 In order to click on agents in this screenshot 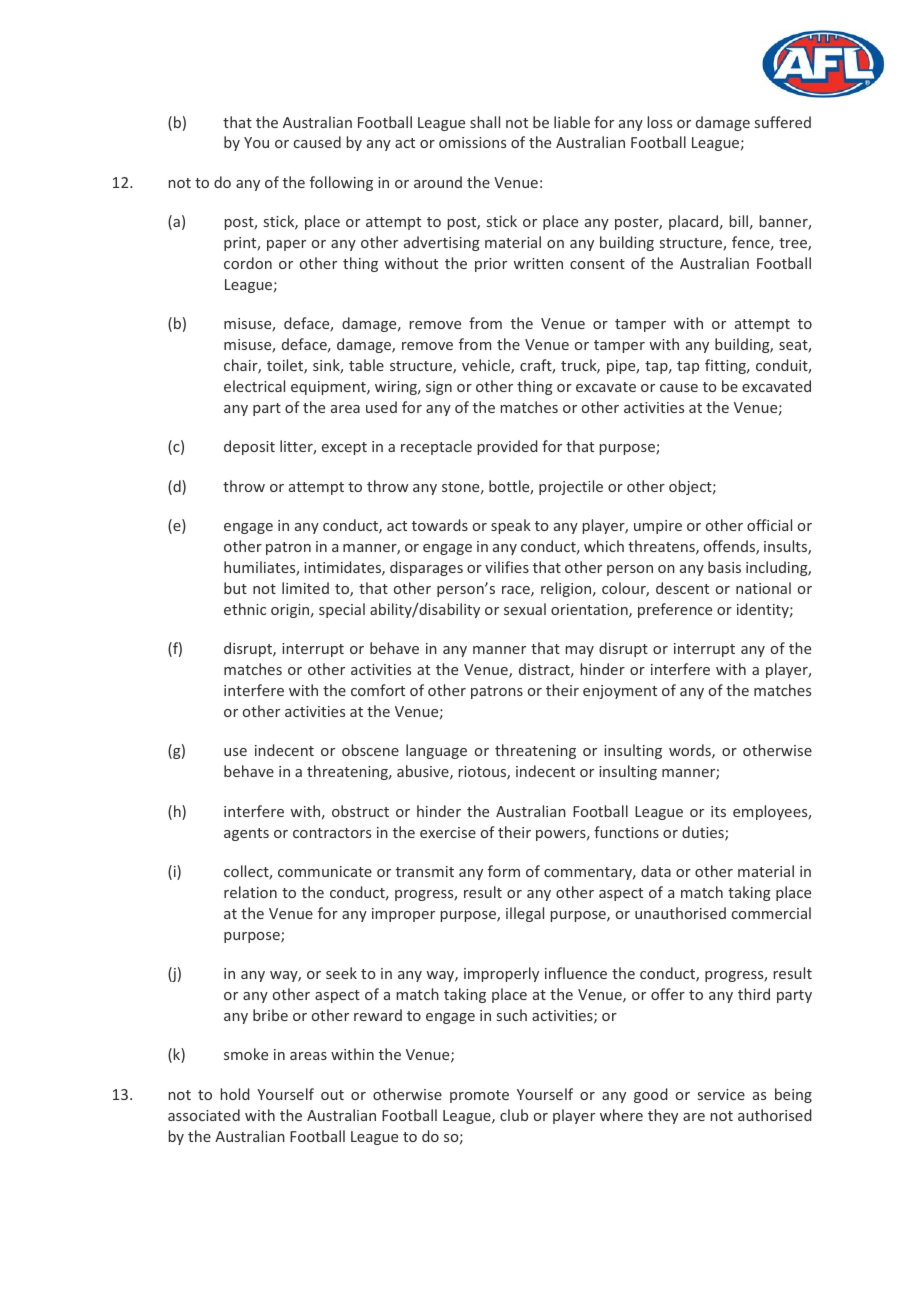, I will do `click(246, 834)`.
